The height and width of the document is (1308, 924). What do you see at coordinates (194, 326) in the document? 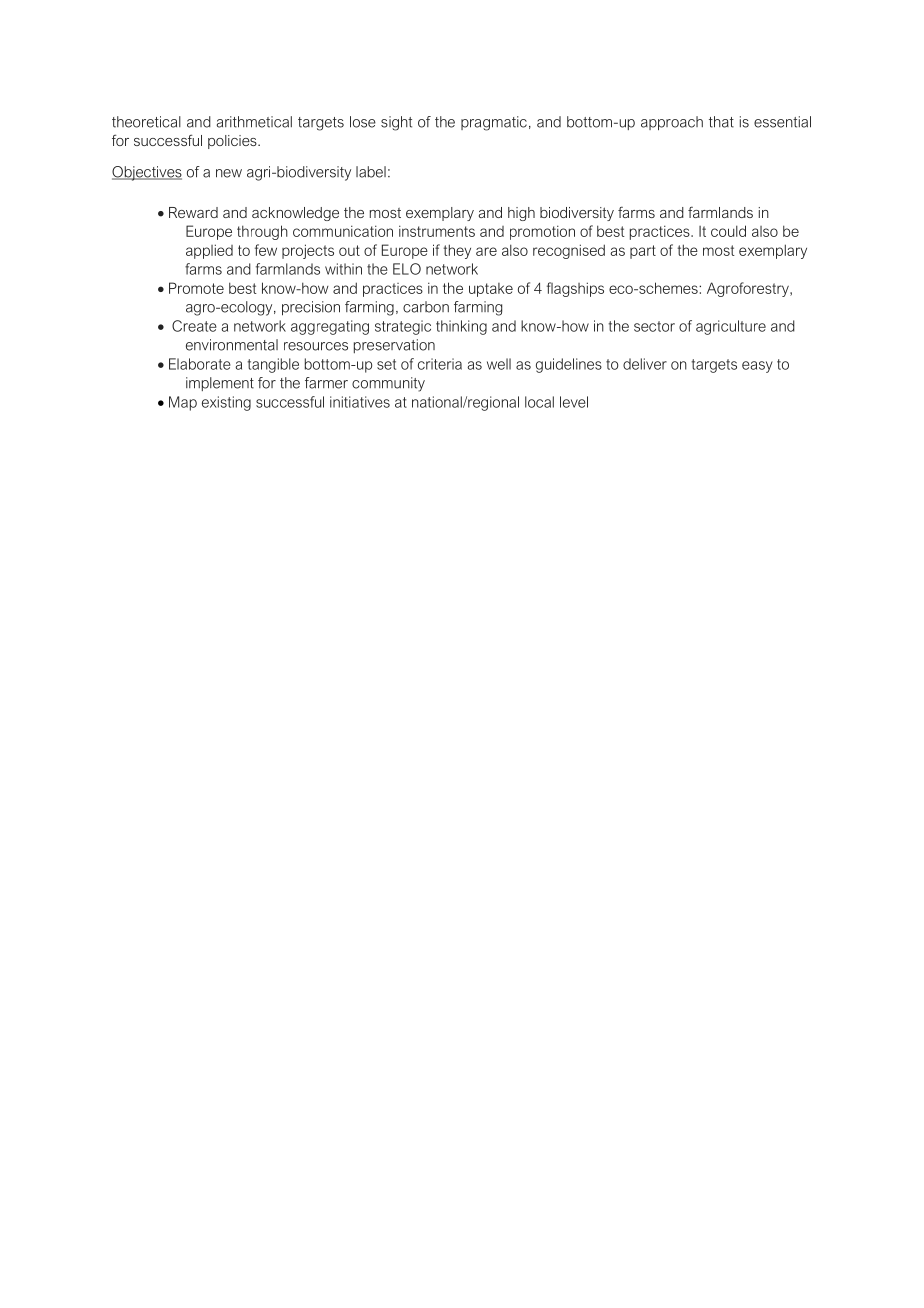
I see `Create` at bounding box center [194, 326].
